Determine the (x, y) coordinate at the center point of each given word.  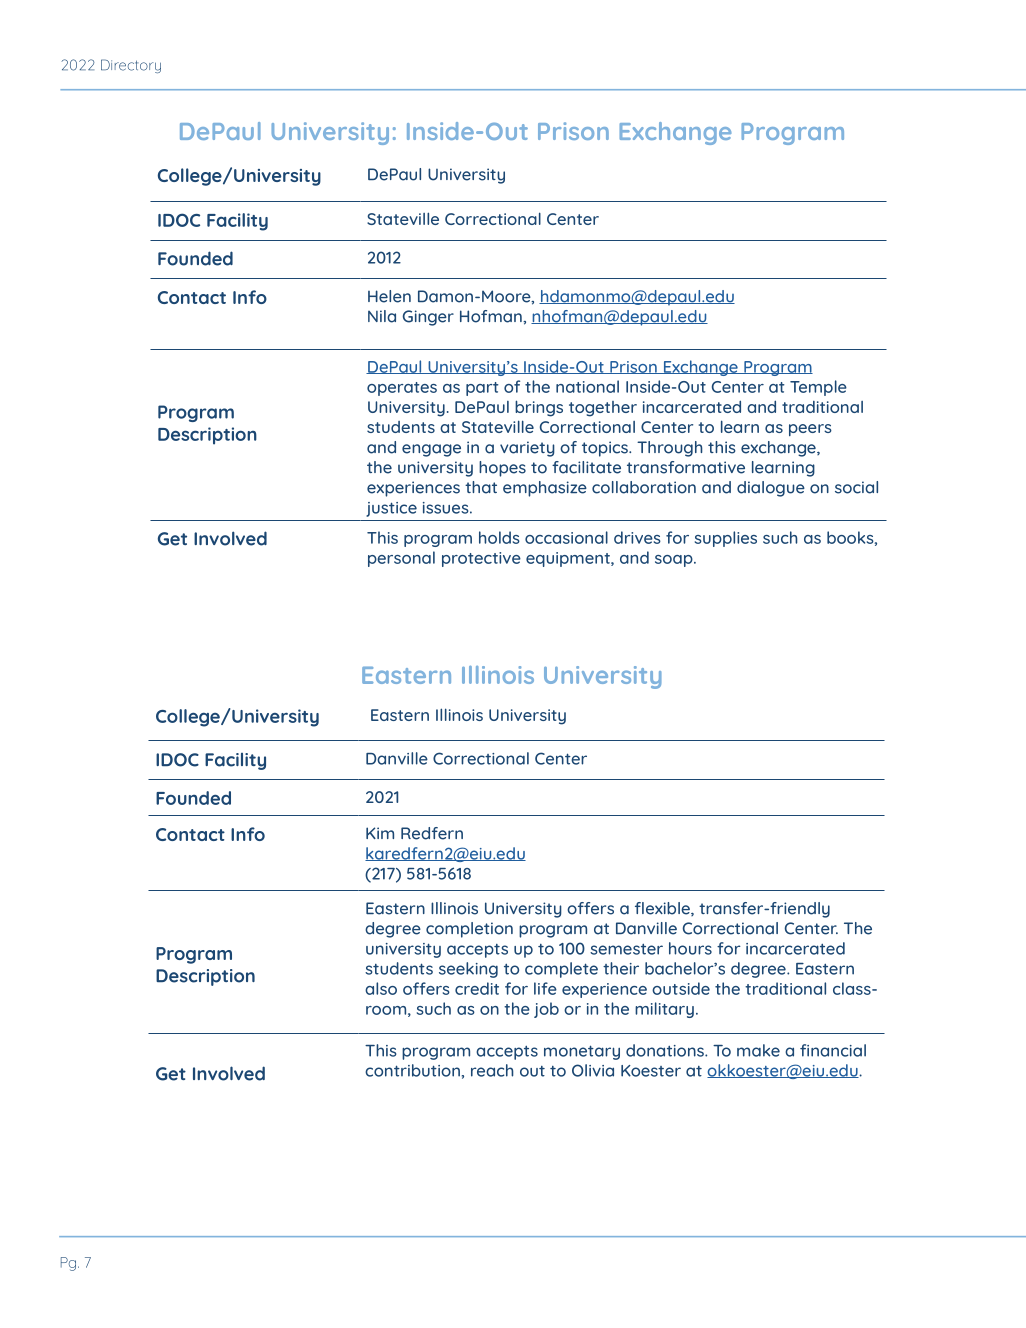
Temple (818, 388)
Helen (389, 296)
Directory (131, 66)
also (381, 988)
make (758, 1050)
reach (492, 1070)
